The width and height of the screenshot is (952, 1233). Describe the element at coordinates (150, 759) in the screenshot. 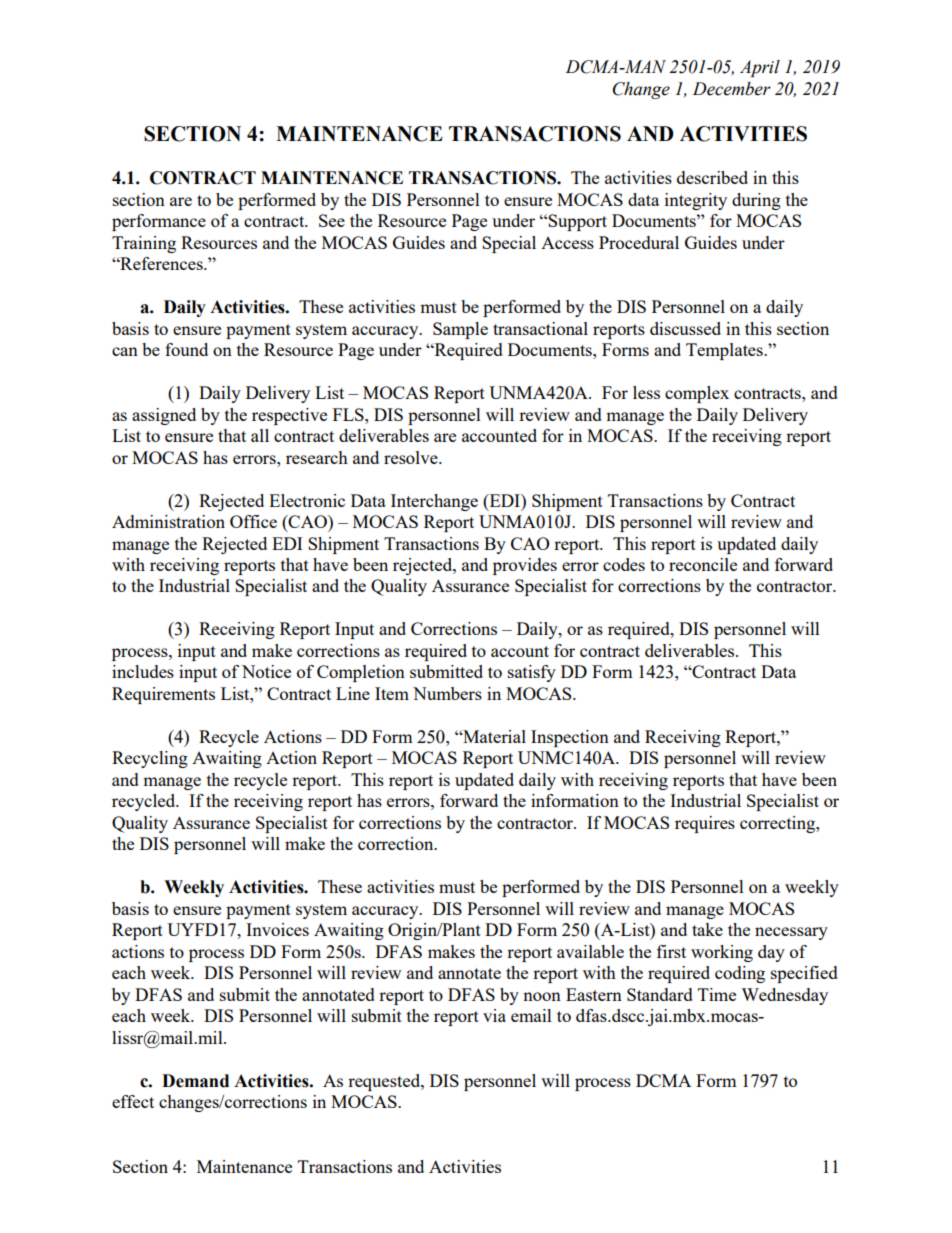

I see `Recycling` at that location.
